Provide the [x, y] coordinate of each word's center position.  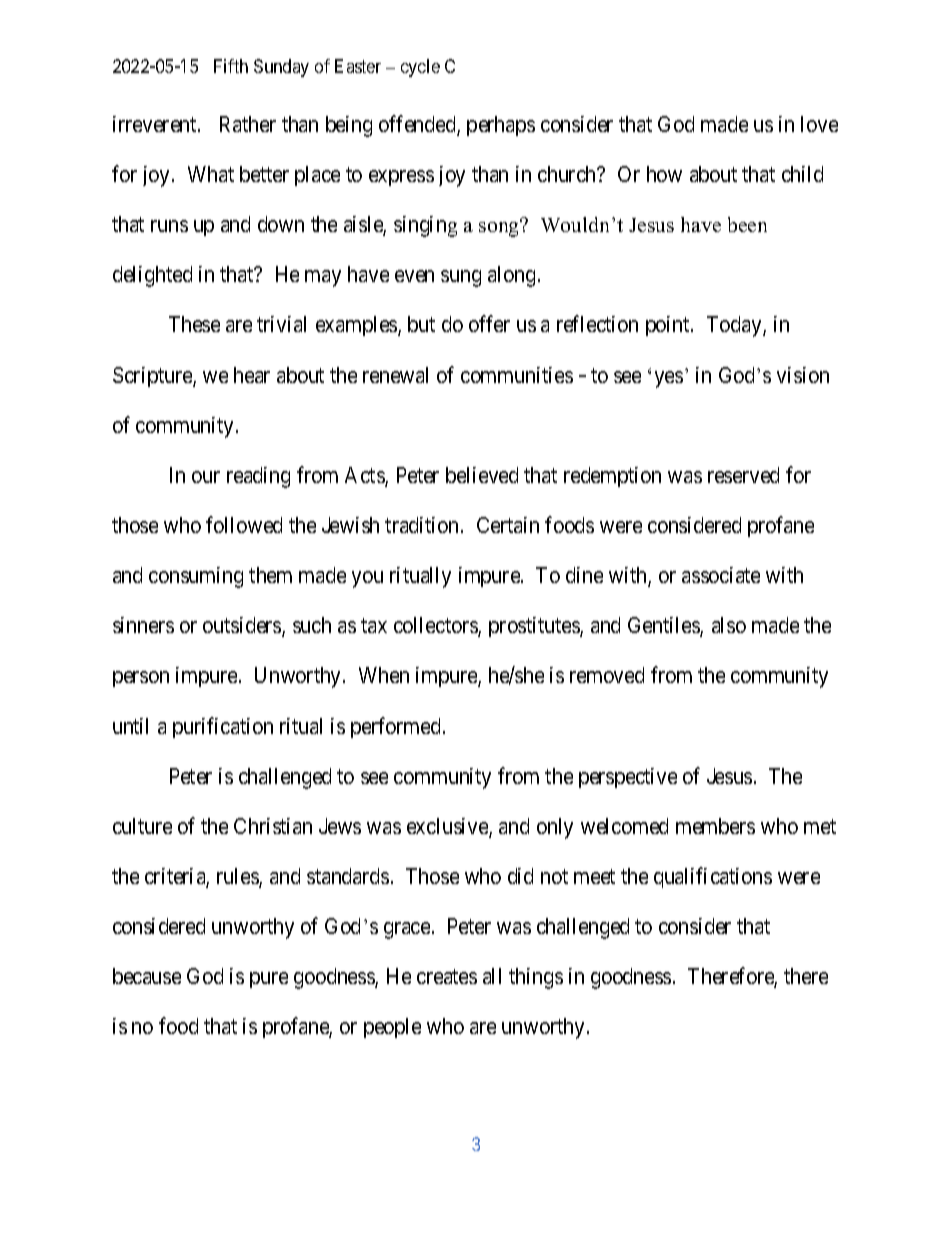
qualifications [713, 877]
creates [447, 977]
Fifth [231, 66]
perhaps [501, 126]
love [819, 124]
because [147, 976]
